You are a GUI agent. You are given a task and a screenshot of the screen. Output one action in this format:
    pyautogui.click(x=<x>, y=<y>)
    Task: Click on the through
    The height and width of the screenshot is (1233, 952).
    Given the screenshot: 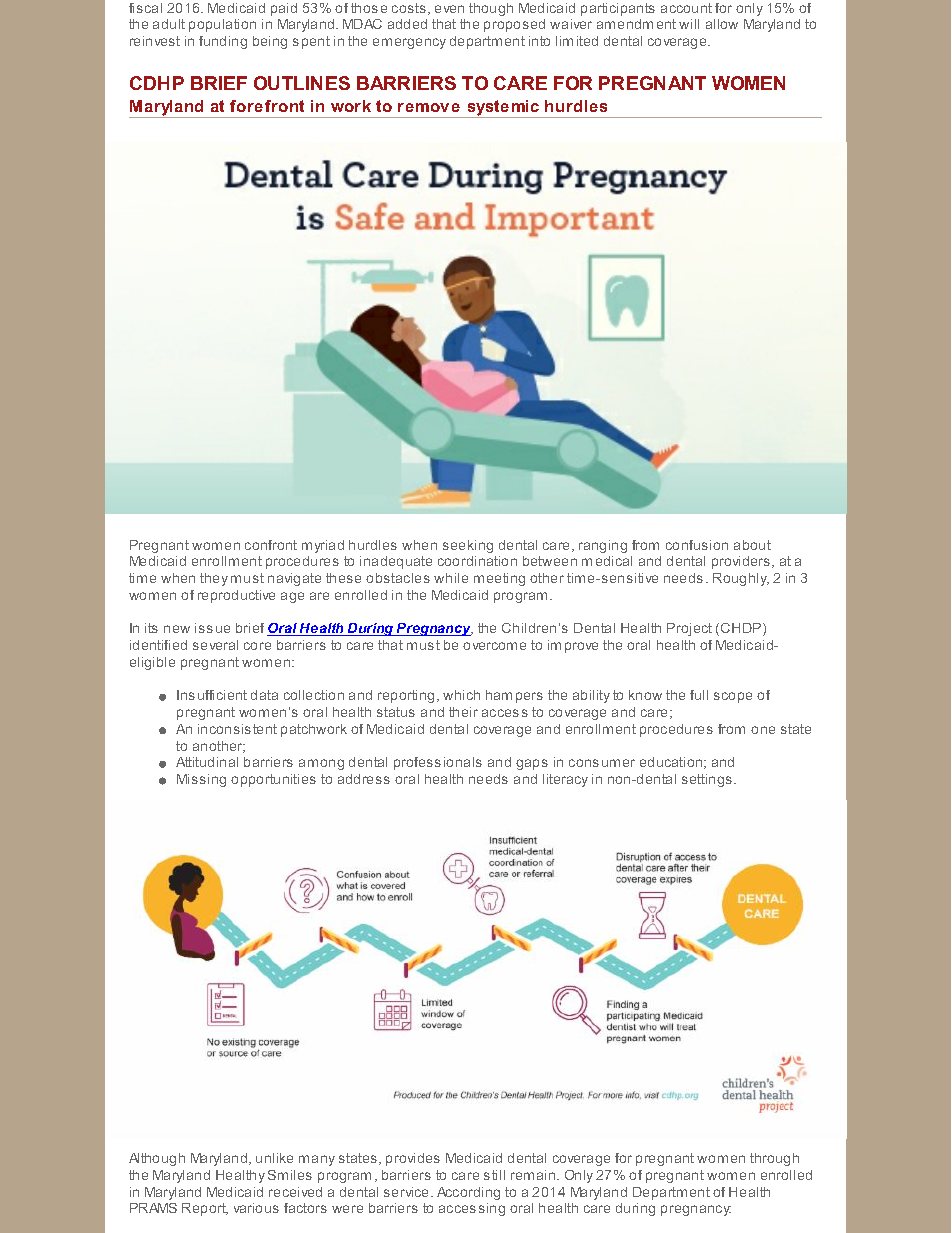 What is the action you would take?
    pyautogui.click(x=774, y=1159)
